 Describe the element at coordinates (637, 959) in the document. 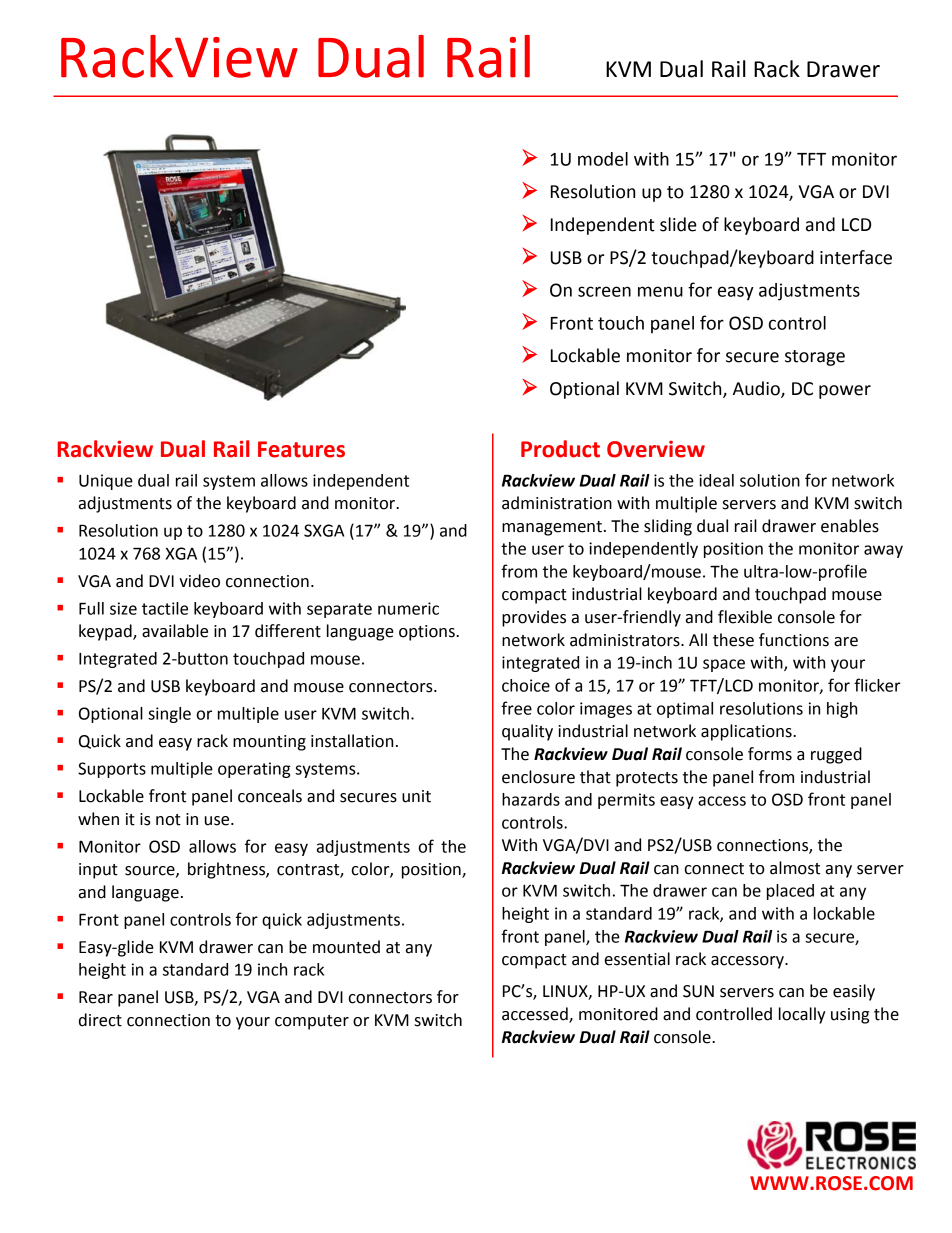

I see `essential` at that location.
